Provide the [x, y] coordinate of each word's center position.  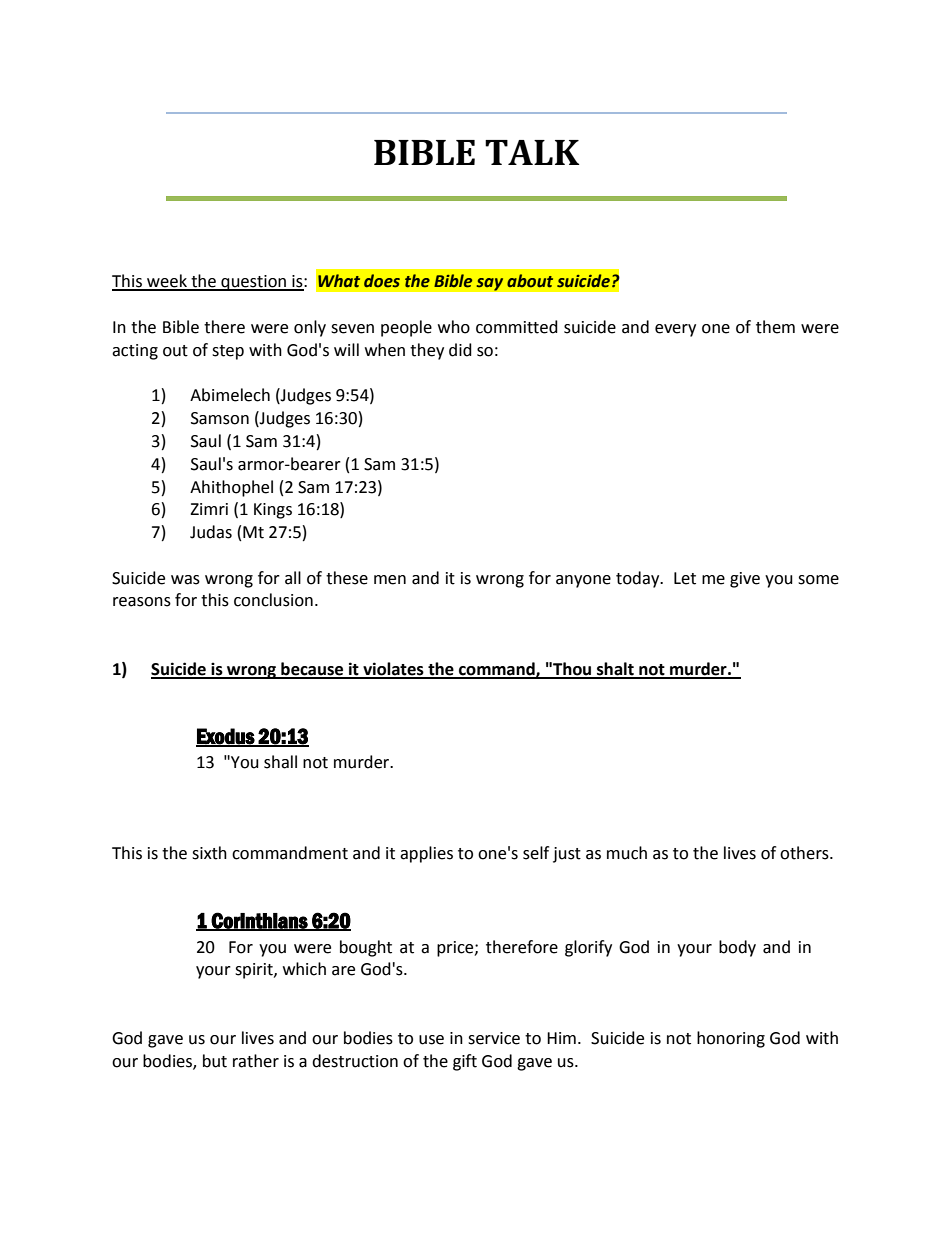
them [775, 327]
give [745, 580]
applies [426, 854]
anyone [583, 581]
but [215, 1061]
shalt [615, 670]
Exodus [226, 737]
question [253, 283]
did [460, 350]
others [805, 853]
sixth [209, 853]
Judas [211, 532]
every [675, 330]
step [228, 352]
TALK [532, 152]
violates [393, 670]
